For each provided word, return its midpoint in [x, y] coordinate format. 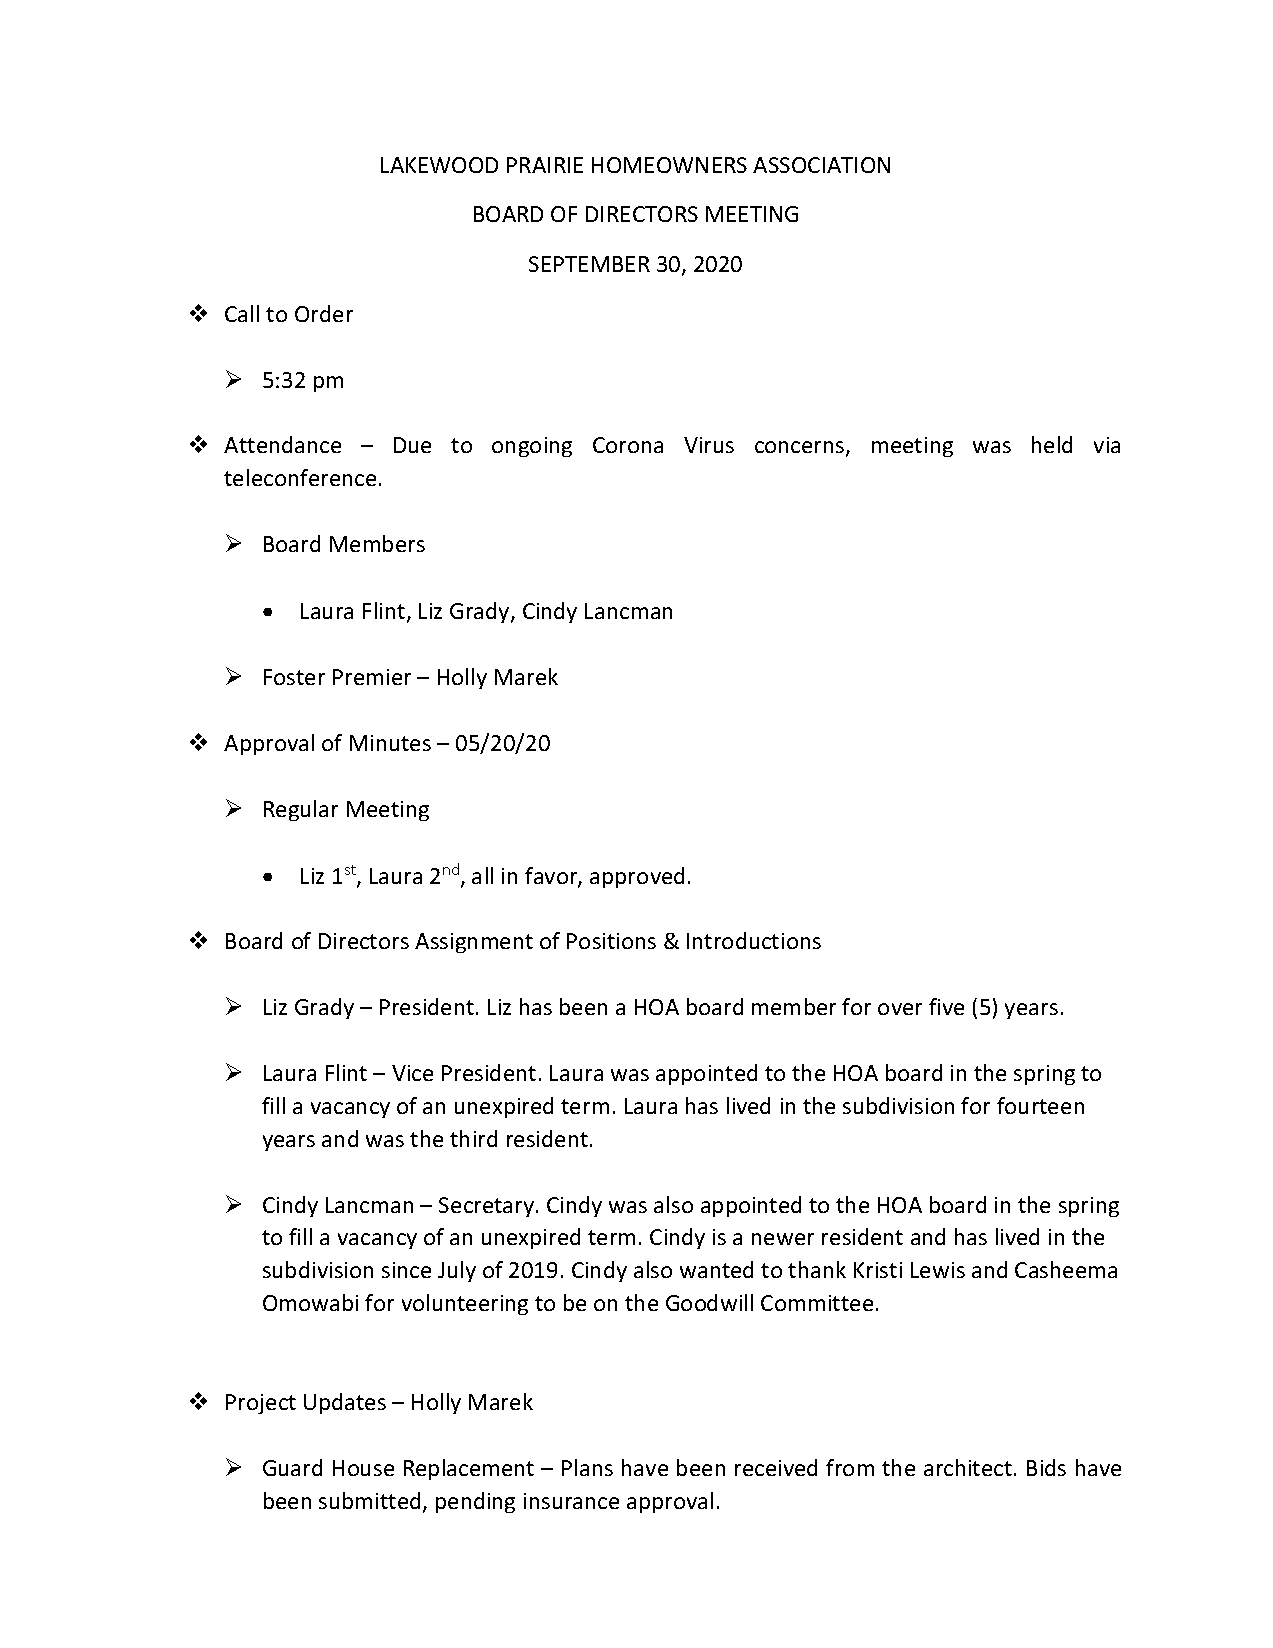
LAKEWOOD [439, 165]
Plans [587, 1467]
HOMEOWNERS [669, 165]
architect [968, 1467]
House [363, 1468]
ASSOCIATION [821, 165]
